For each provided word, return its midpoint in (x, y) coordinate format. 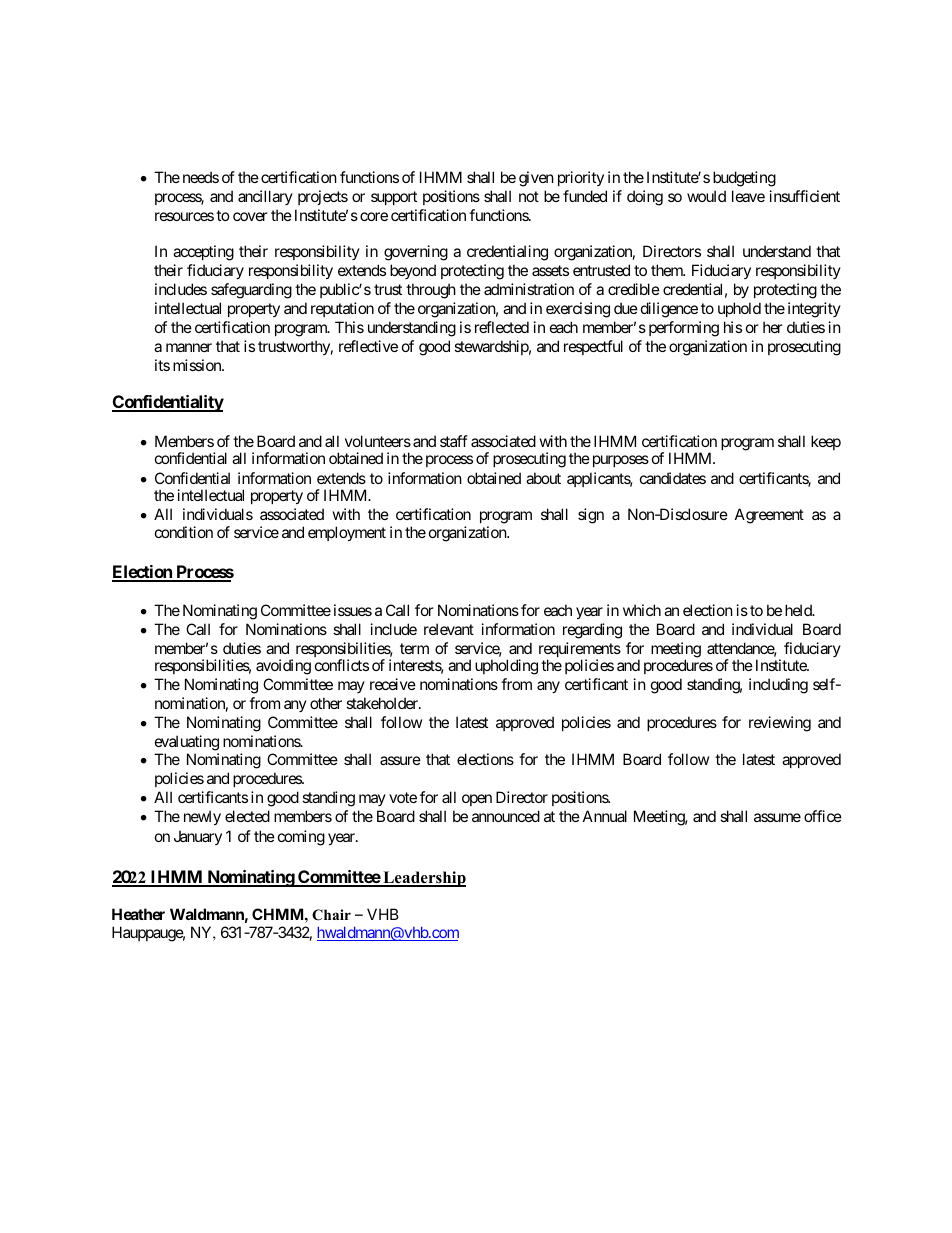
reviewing (780, 724)
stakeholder (383, 703)
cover (250, 216)
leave (748, 196)
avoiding (283, 667)
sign (591, 516)
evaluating (187, 743)
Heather (138, 914)
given (536, 179)
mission (198, 365)
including (778, 686)
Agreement (769, 516)
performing (684, 329)
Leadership (423, 879)
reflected (502, 327)
